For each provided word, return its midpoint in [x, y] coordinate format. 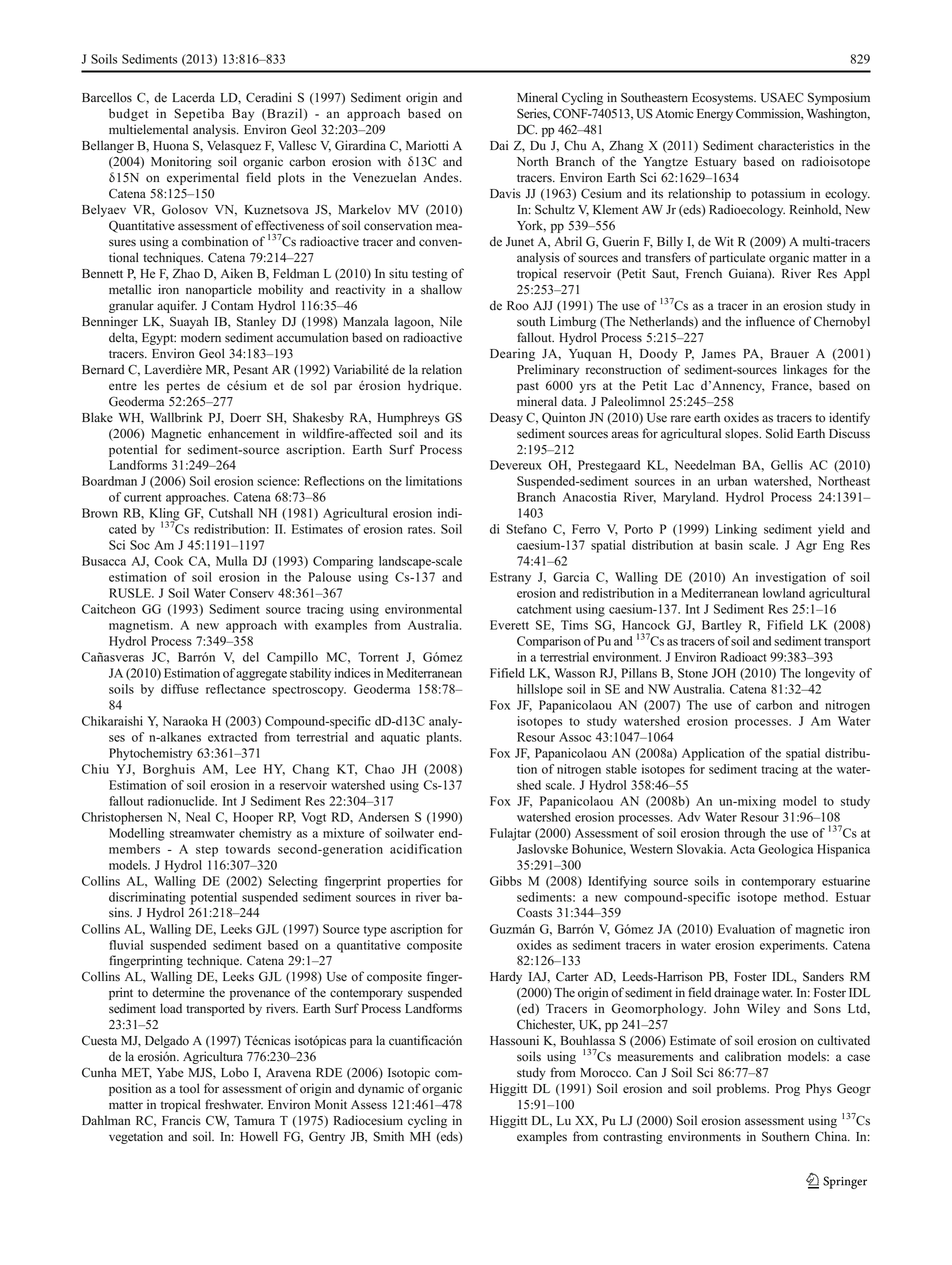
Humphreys [408, 418]
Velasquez [234, 146]
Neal [198, 817]
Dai [499, 145]
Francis [181, 1120]
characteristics [796, 145]
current [142, 498]
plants [443, 738]
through [744, 834]
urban [732, 481]
